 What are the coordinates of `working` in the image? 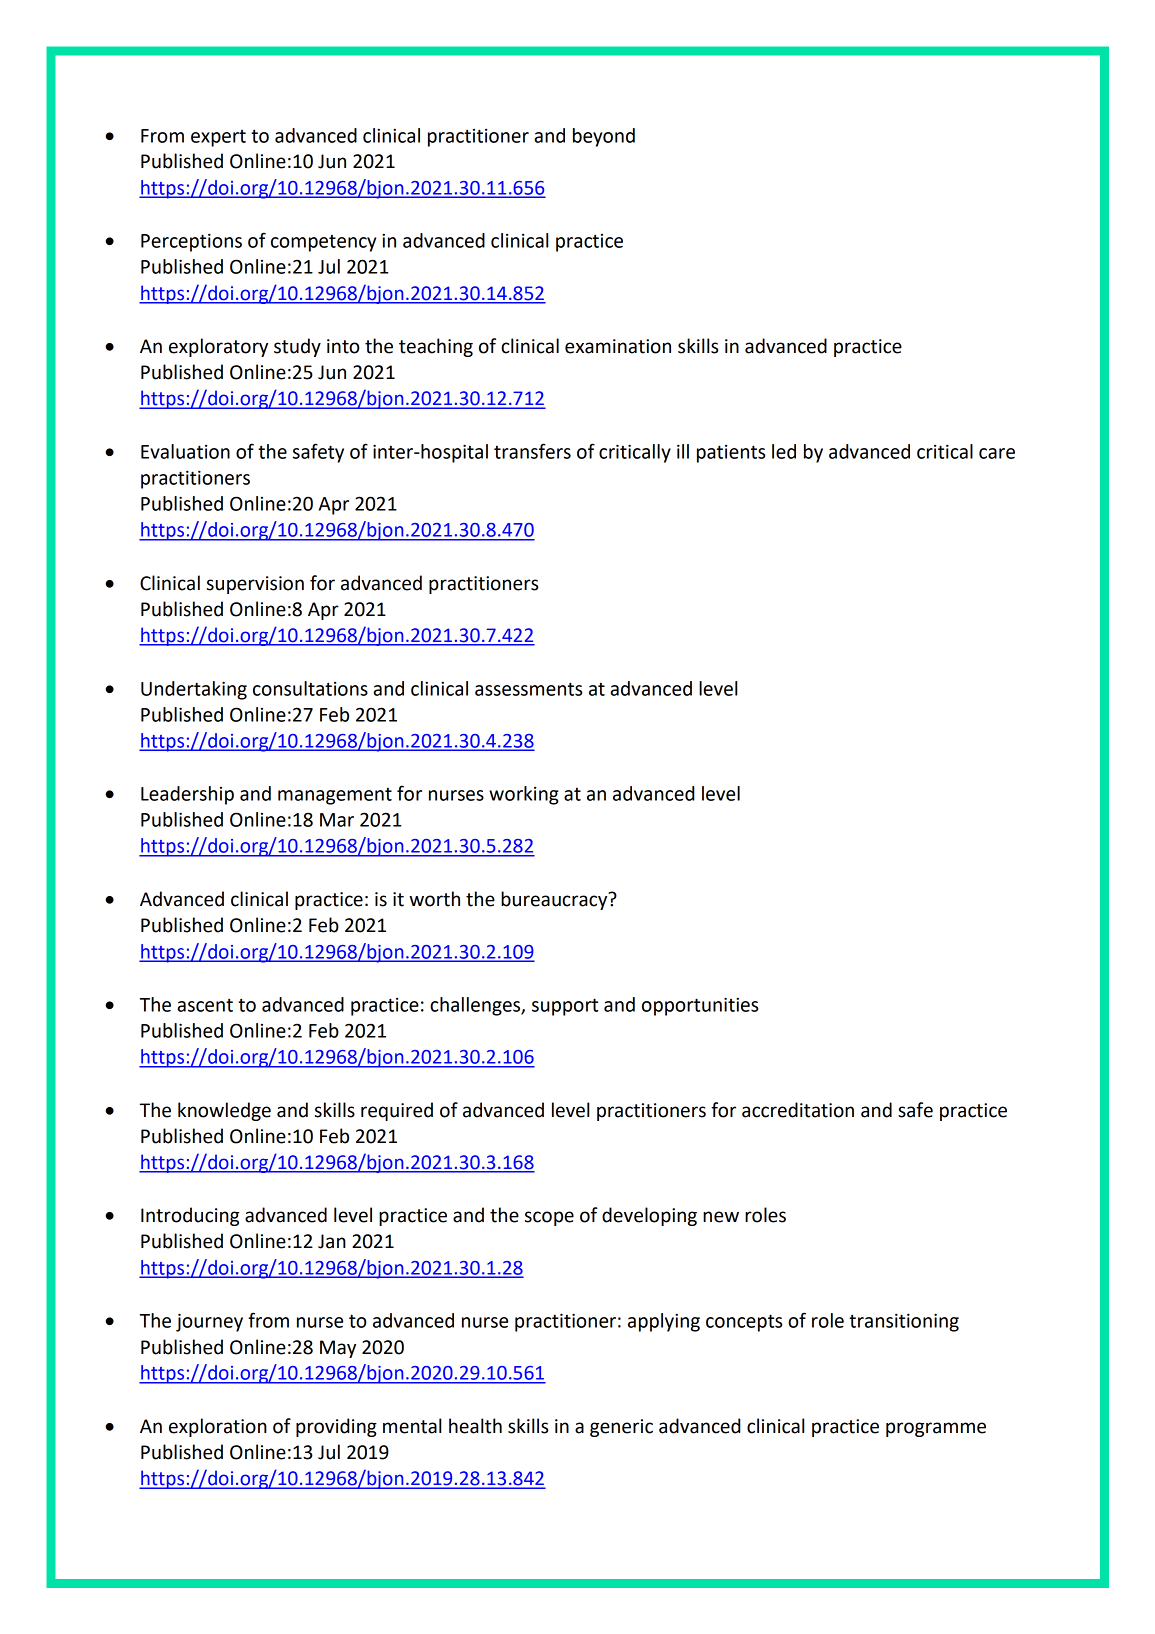 It's located at (524, 795).
